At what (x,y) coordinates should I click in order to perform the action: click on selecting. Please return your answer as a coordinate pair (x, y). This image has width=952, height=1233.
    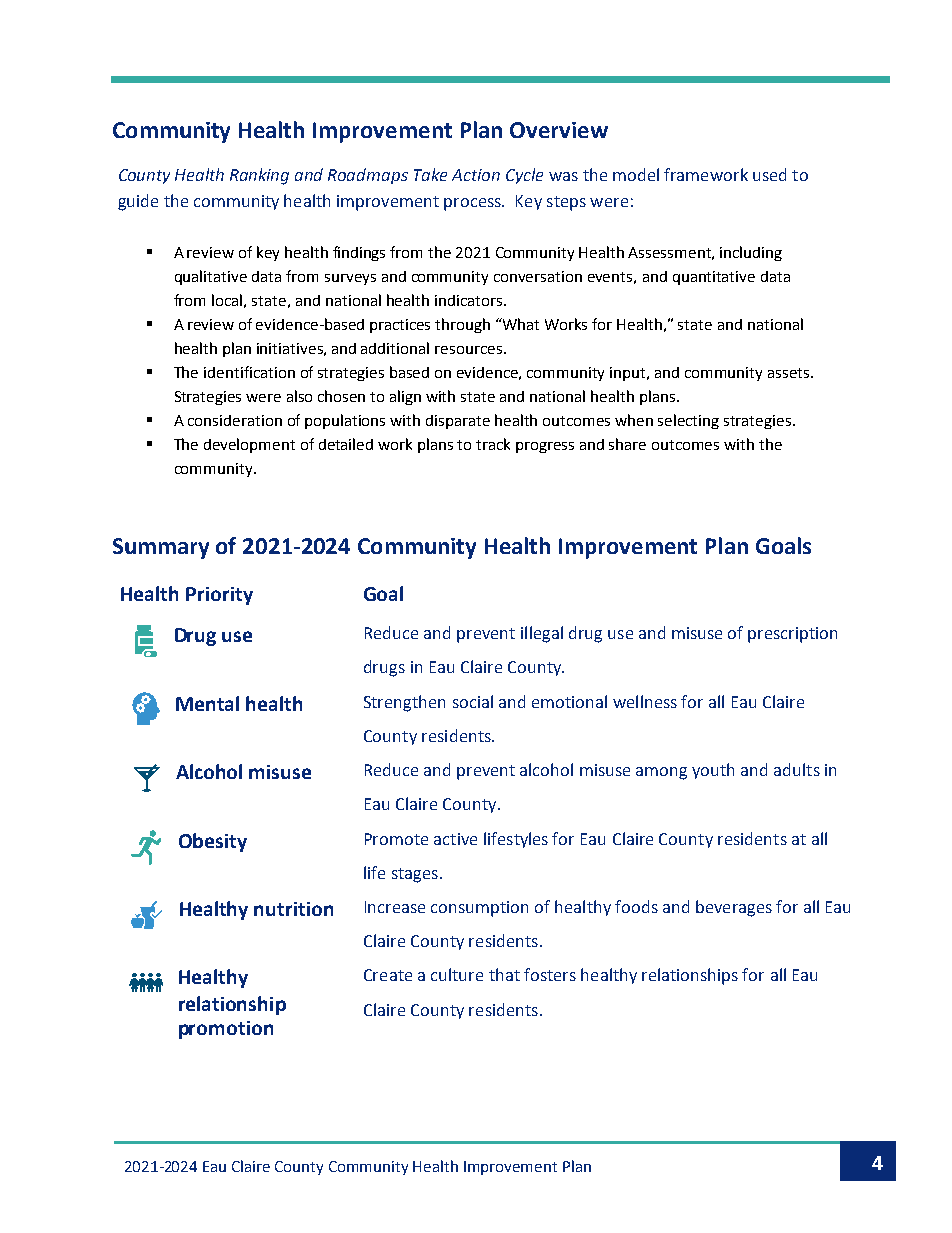
    Looking at the image, I should click on (688, 421).
